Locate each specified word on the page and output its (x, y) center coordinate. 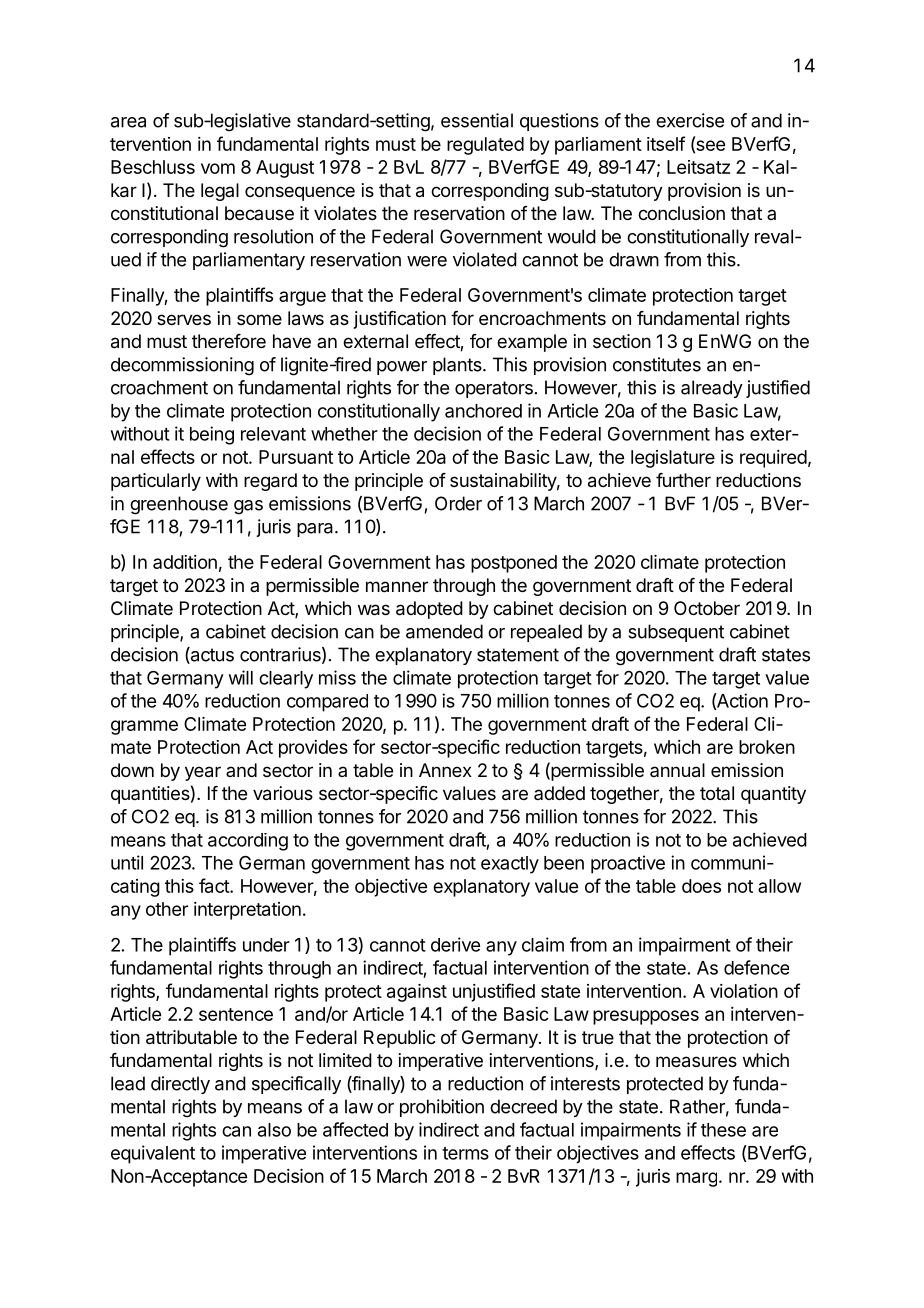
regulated (485, 146)
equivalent (153, 1154)
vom (218, 168)
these (723, 1130)
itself (666, 143)
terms (465, 1153)
